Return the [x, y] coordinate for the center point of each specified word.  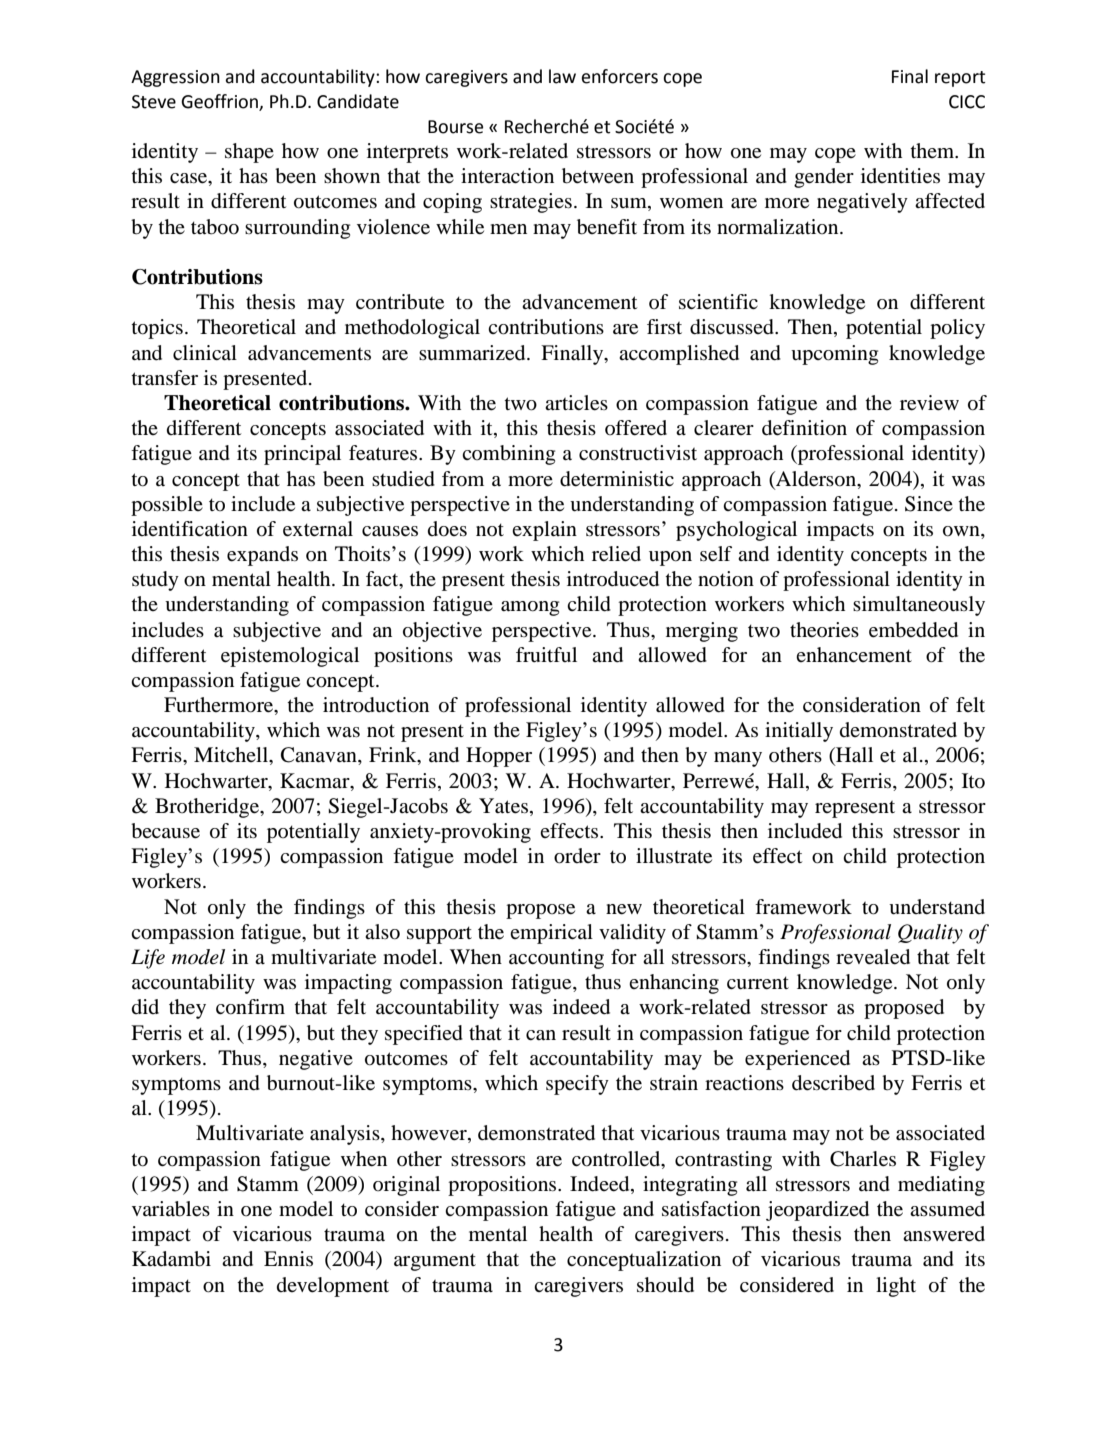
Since [929, 504]
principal [302, 455]
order [577, 856]
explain [544, 531]
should [665, 1285]
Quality [930, 934]
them [933, 150]
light [896, 1287]
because [165, 831]
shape [249, 153]
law [562, 76]
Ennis [288, 1258]
